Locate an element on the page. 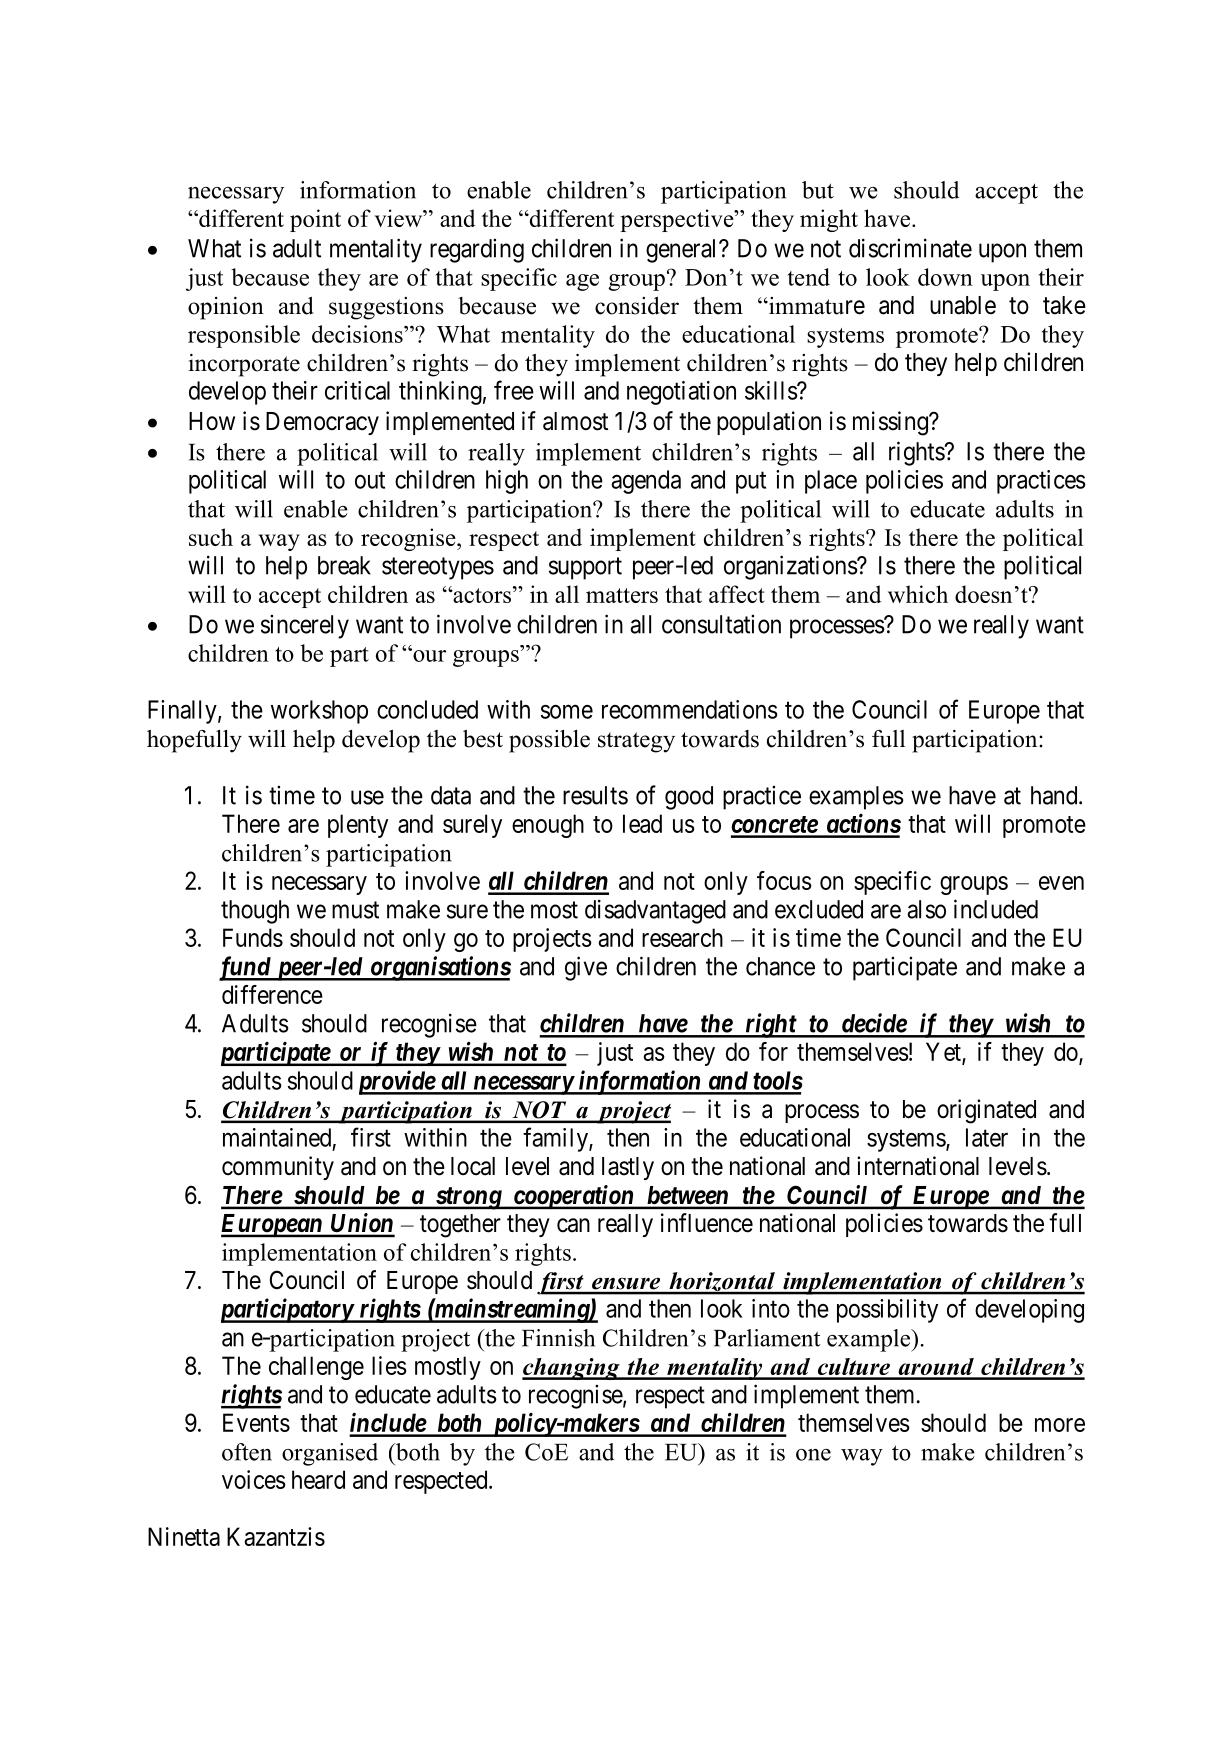 The width and height of the image is (1231, 1740). discriminate is located at coordinates (910, 248).
